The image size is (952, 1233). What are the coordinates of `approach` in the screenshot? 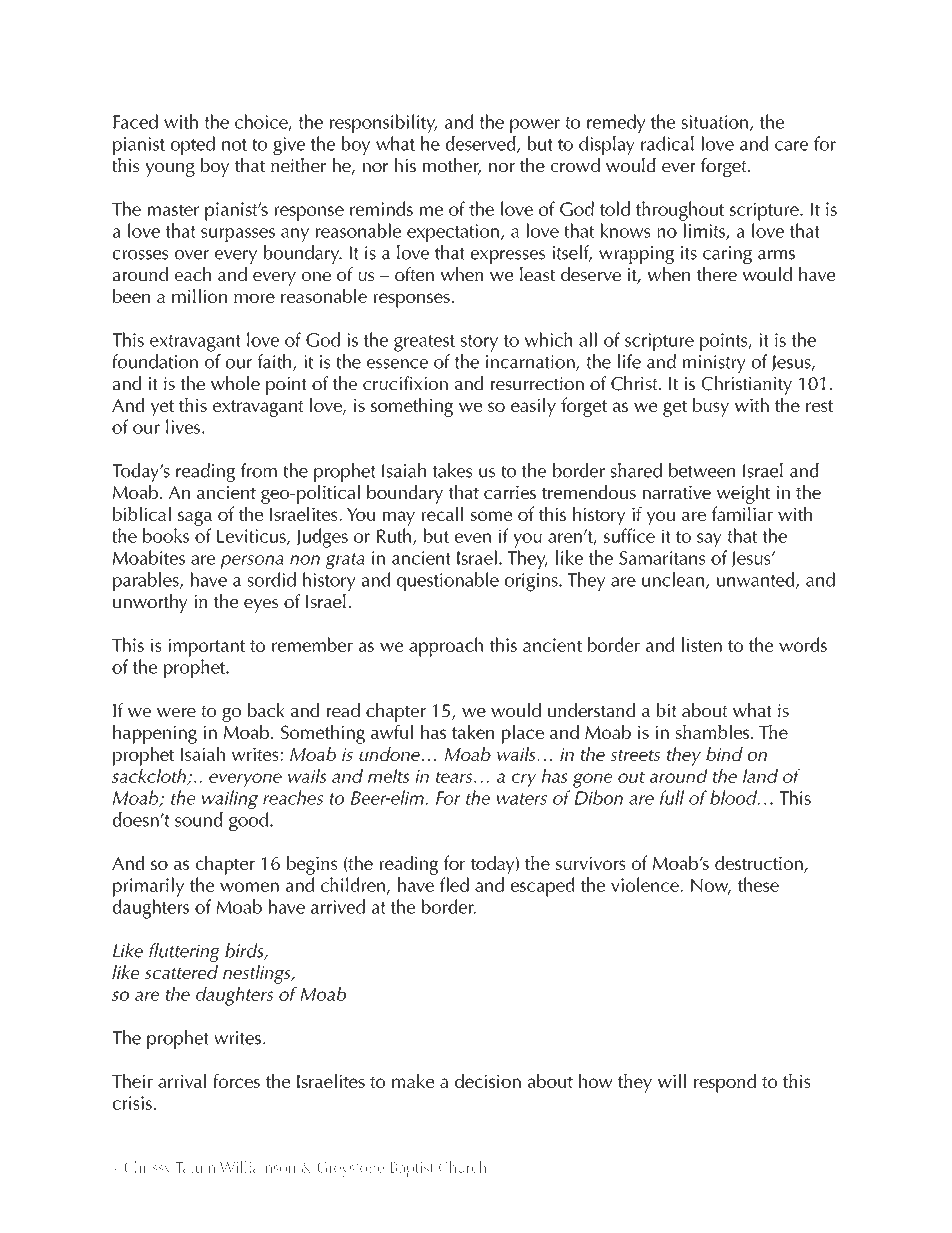 It's located at (446, 647).
